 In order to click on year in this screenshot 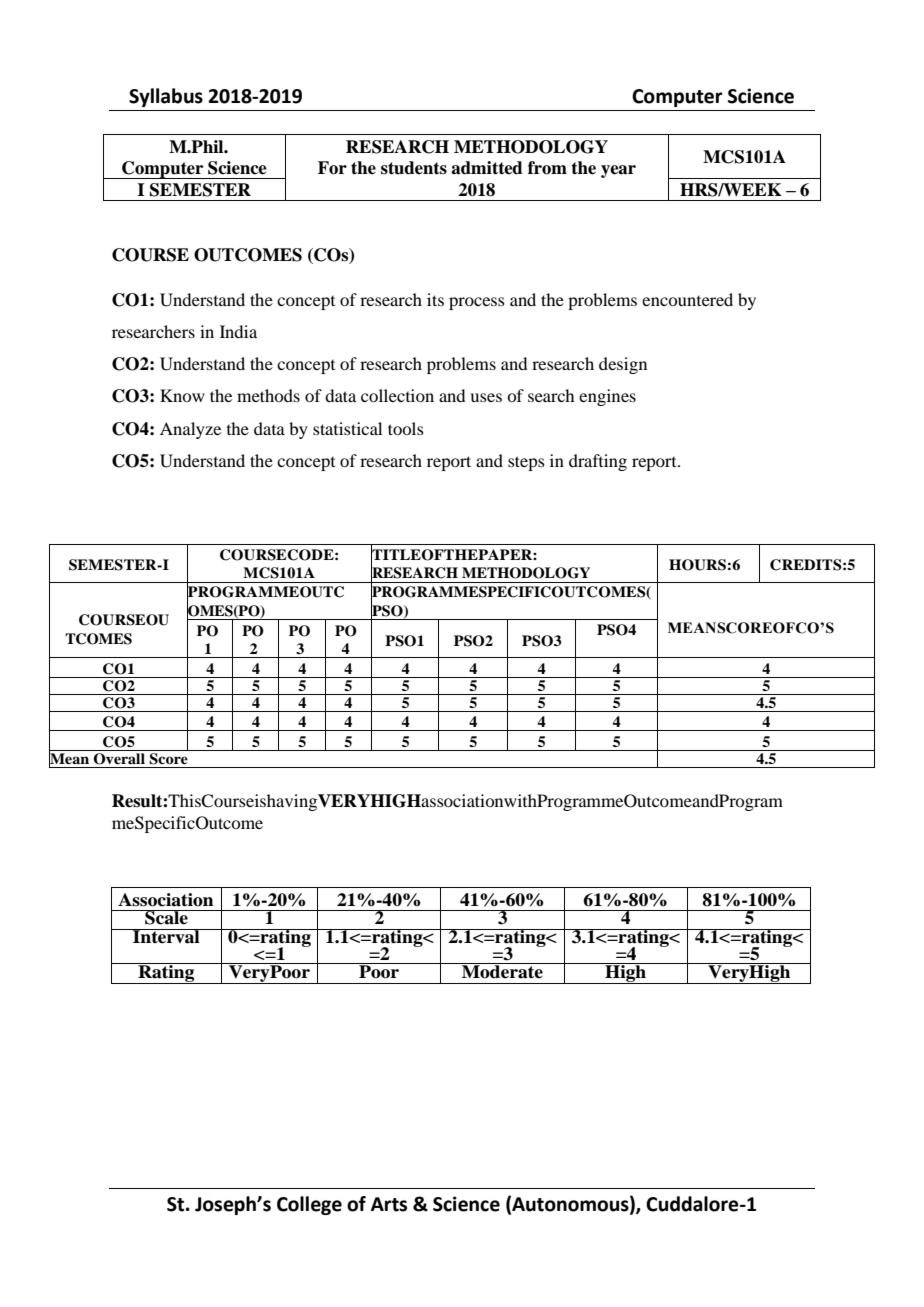, I will do `click(618, 171)`.
